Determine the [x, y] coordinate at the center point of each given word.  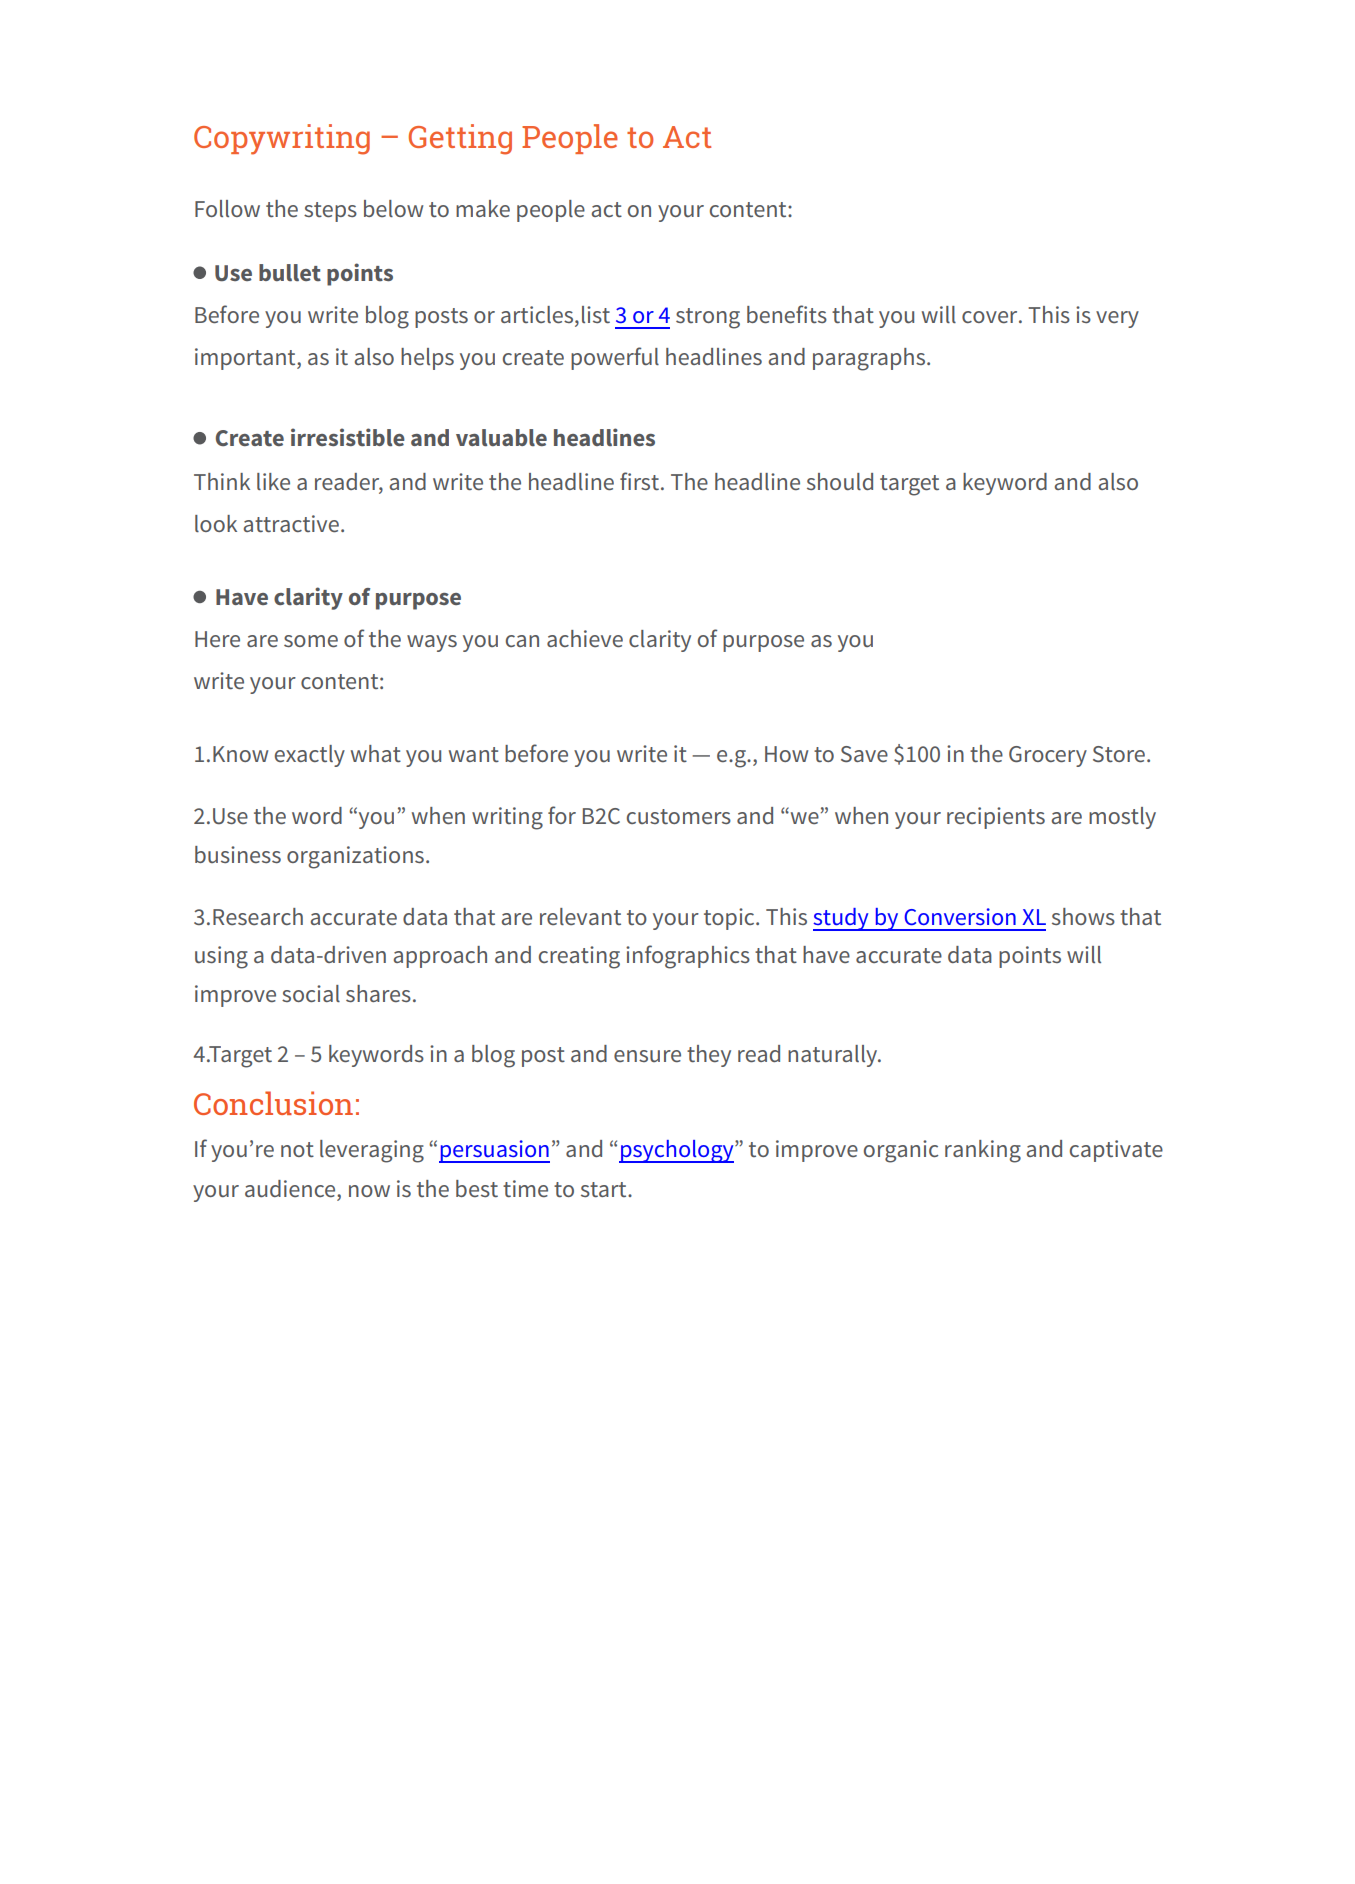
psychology [677, 1151]
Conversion [960, 917]
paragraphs [870, 359]
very [1117, 319]
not [297, 1149]
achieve [585, 638]
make [483, 208]
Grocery [1048, 756]
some [311, 641]
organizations [355, 857]
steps [330, 212]
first [639, 481]
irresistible [348, 437]
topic [730, 919]
